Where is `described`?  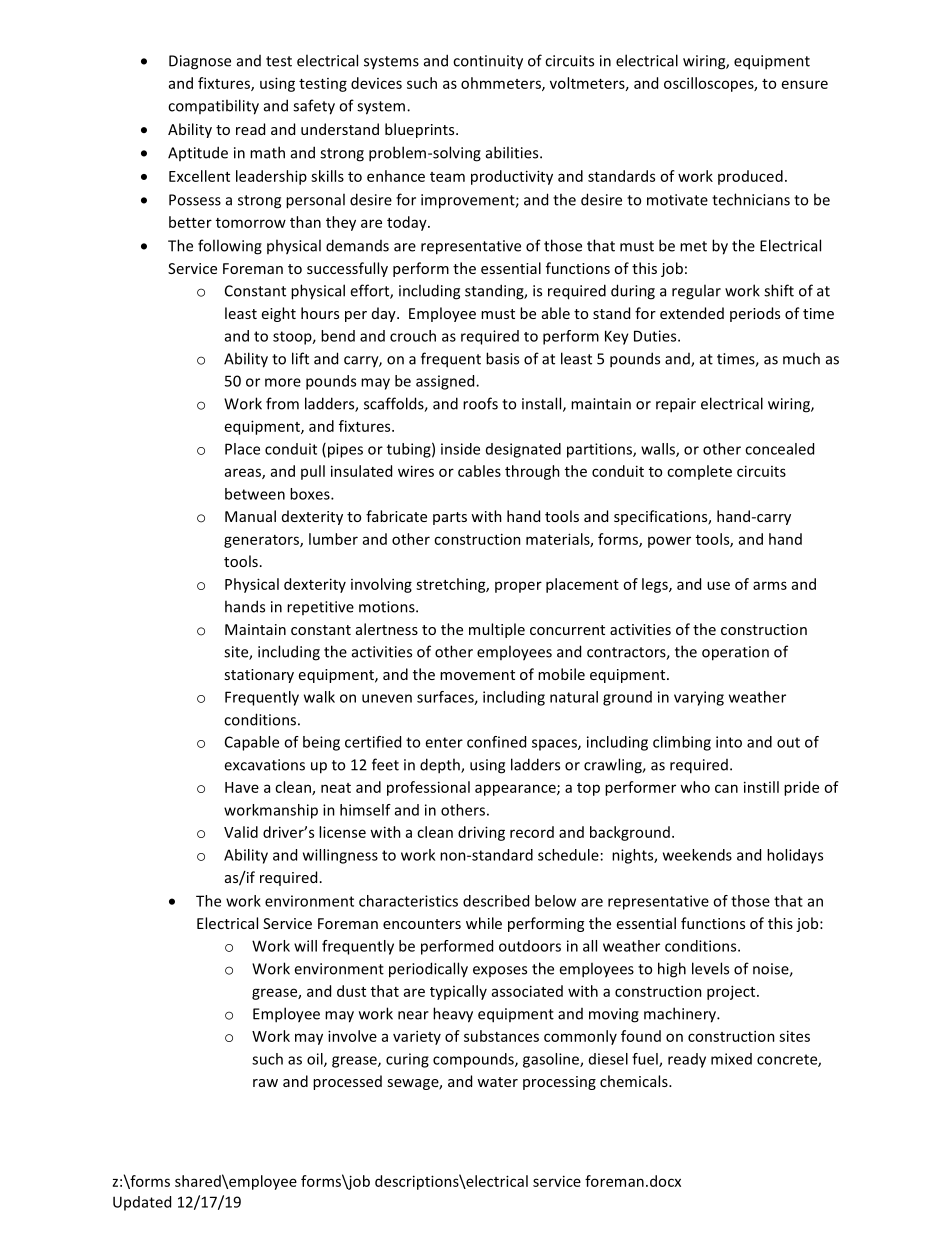
described is located at coordinates (496, 901).
